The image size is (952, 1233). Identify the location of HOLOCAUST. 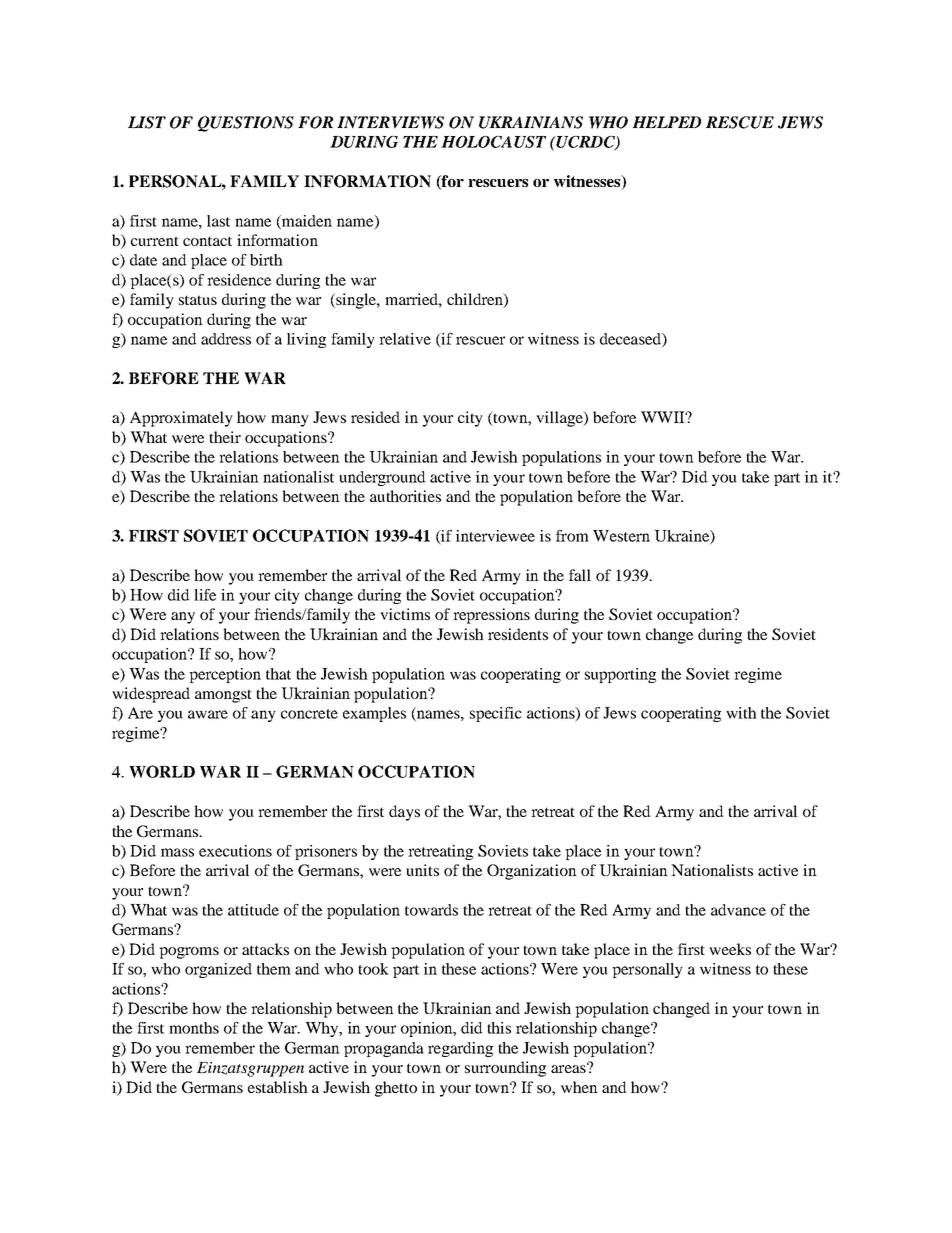
(493, 142).
